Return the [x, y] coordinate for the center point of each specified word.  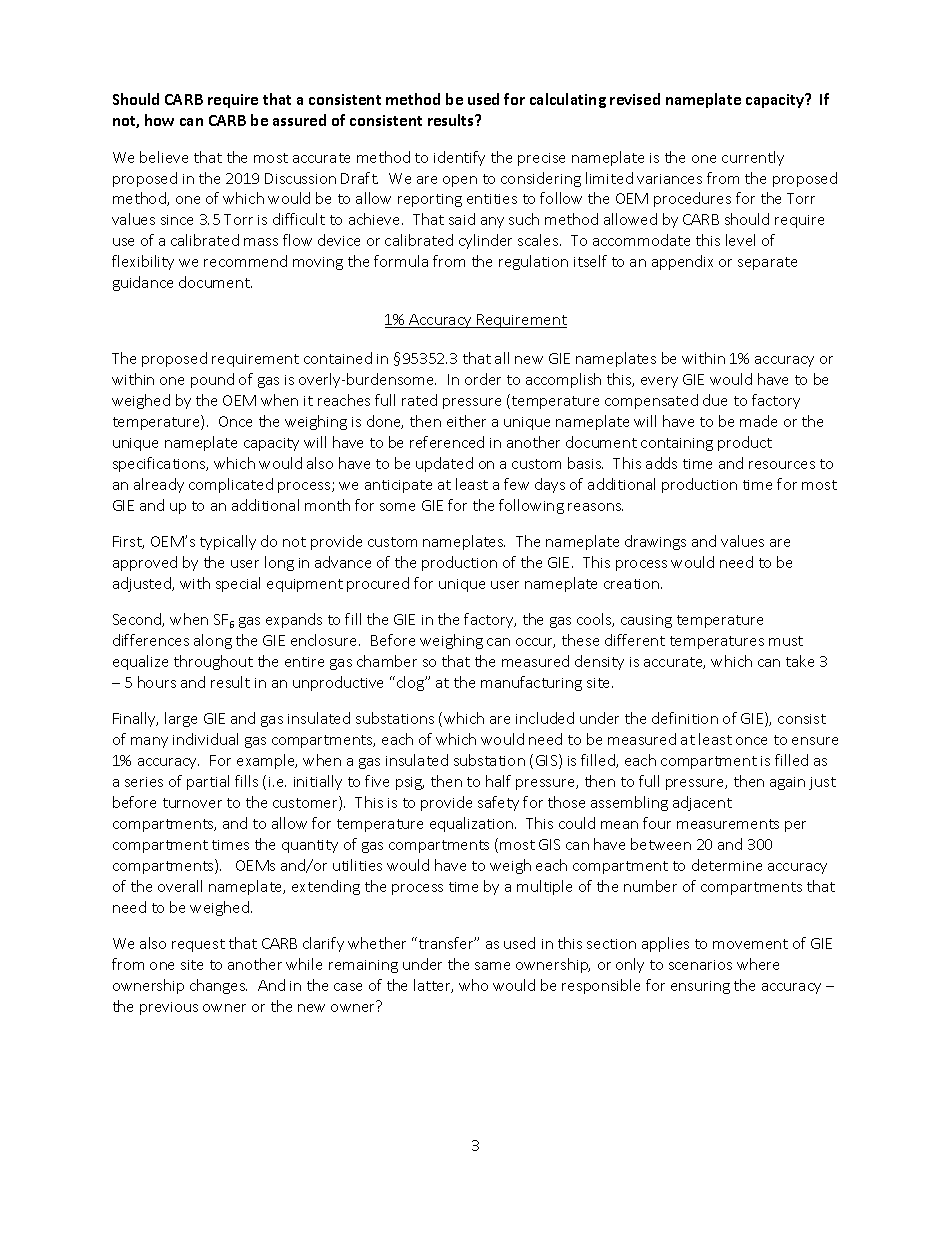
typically [228, 542]
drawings [655, 542]
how [159, 120]
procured [378, 584]
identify [459, 158]
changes [218, 986]
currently [753, 158]
